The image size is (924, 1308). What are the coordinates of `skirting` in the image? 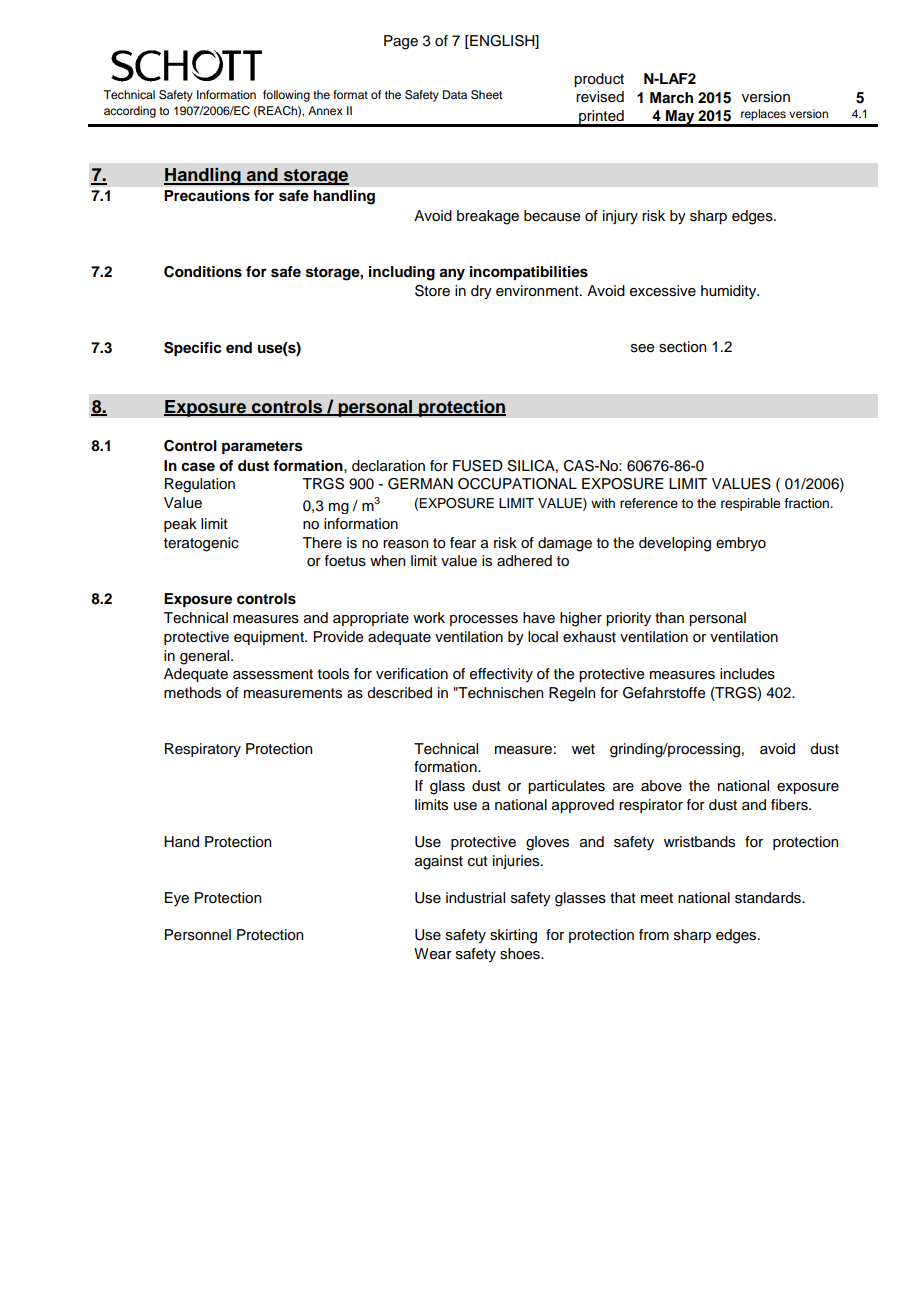 It's located at (513, 936).
